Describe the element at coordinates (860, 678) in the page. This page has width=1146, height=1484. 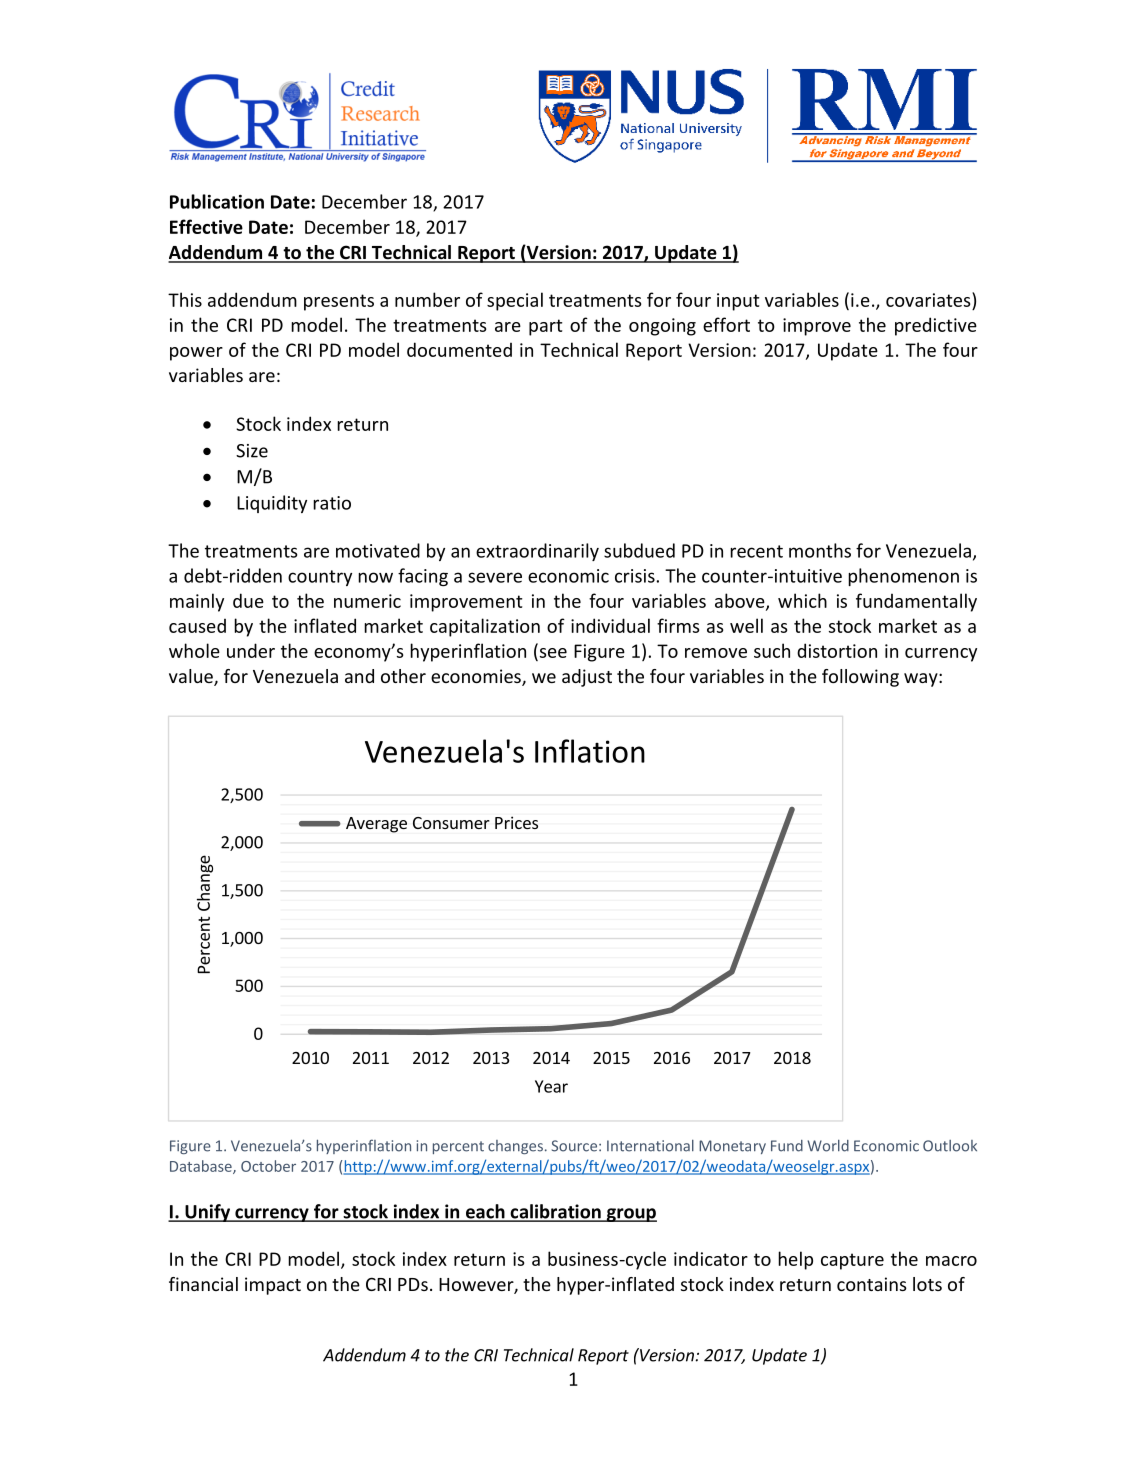
I see `following` at that location.
